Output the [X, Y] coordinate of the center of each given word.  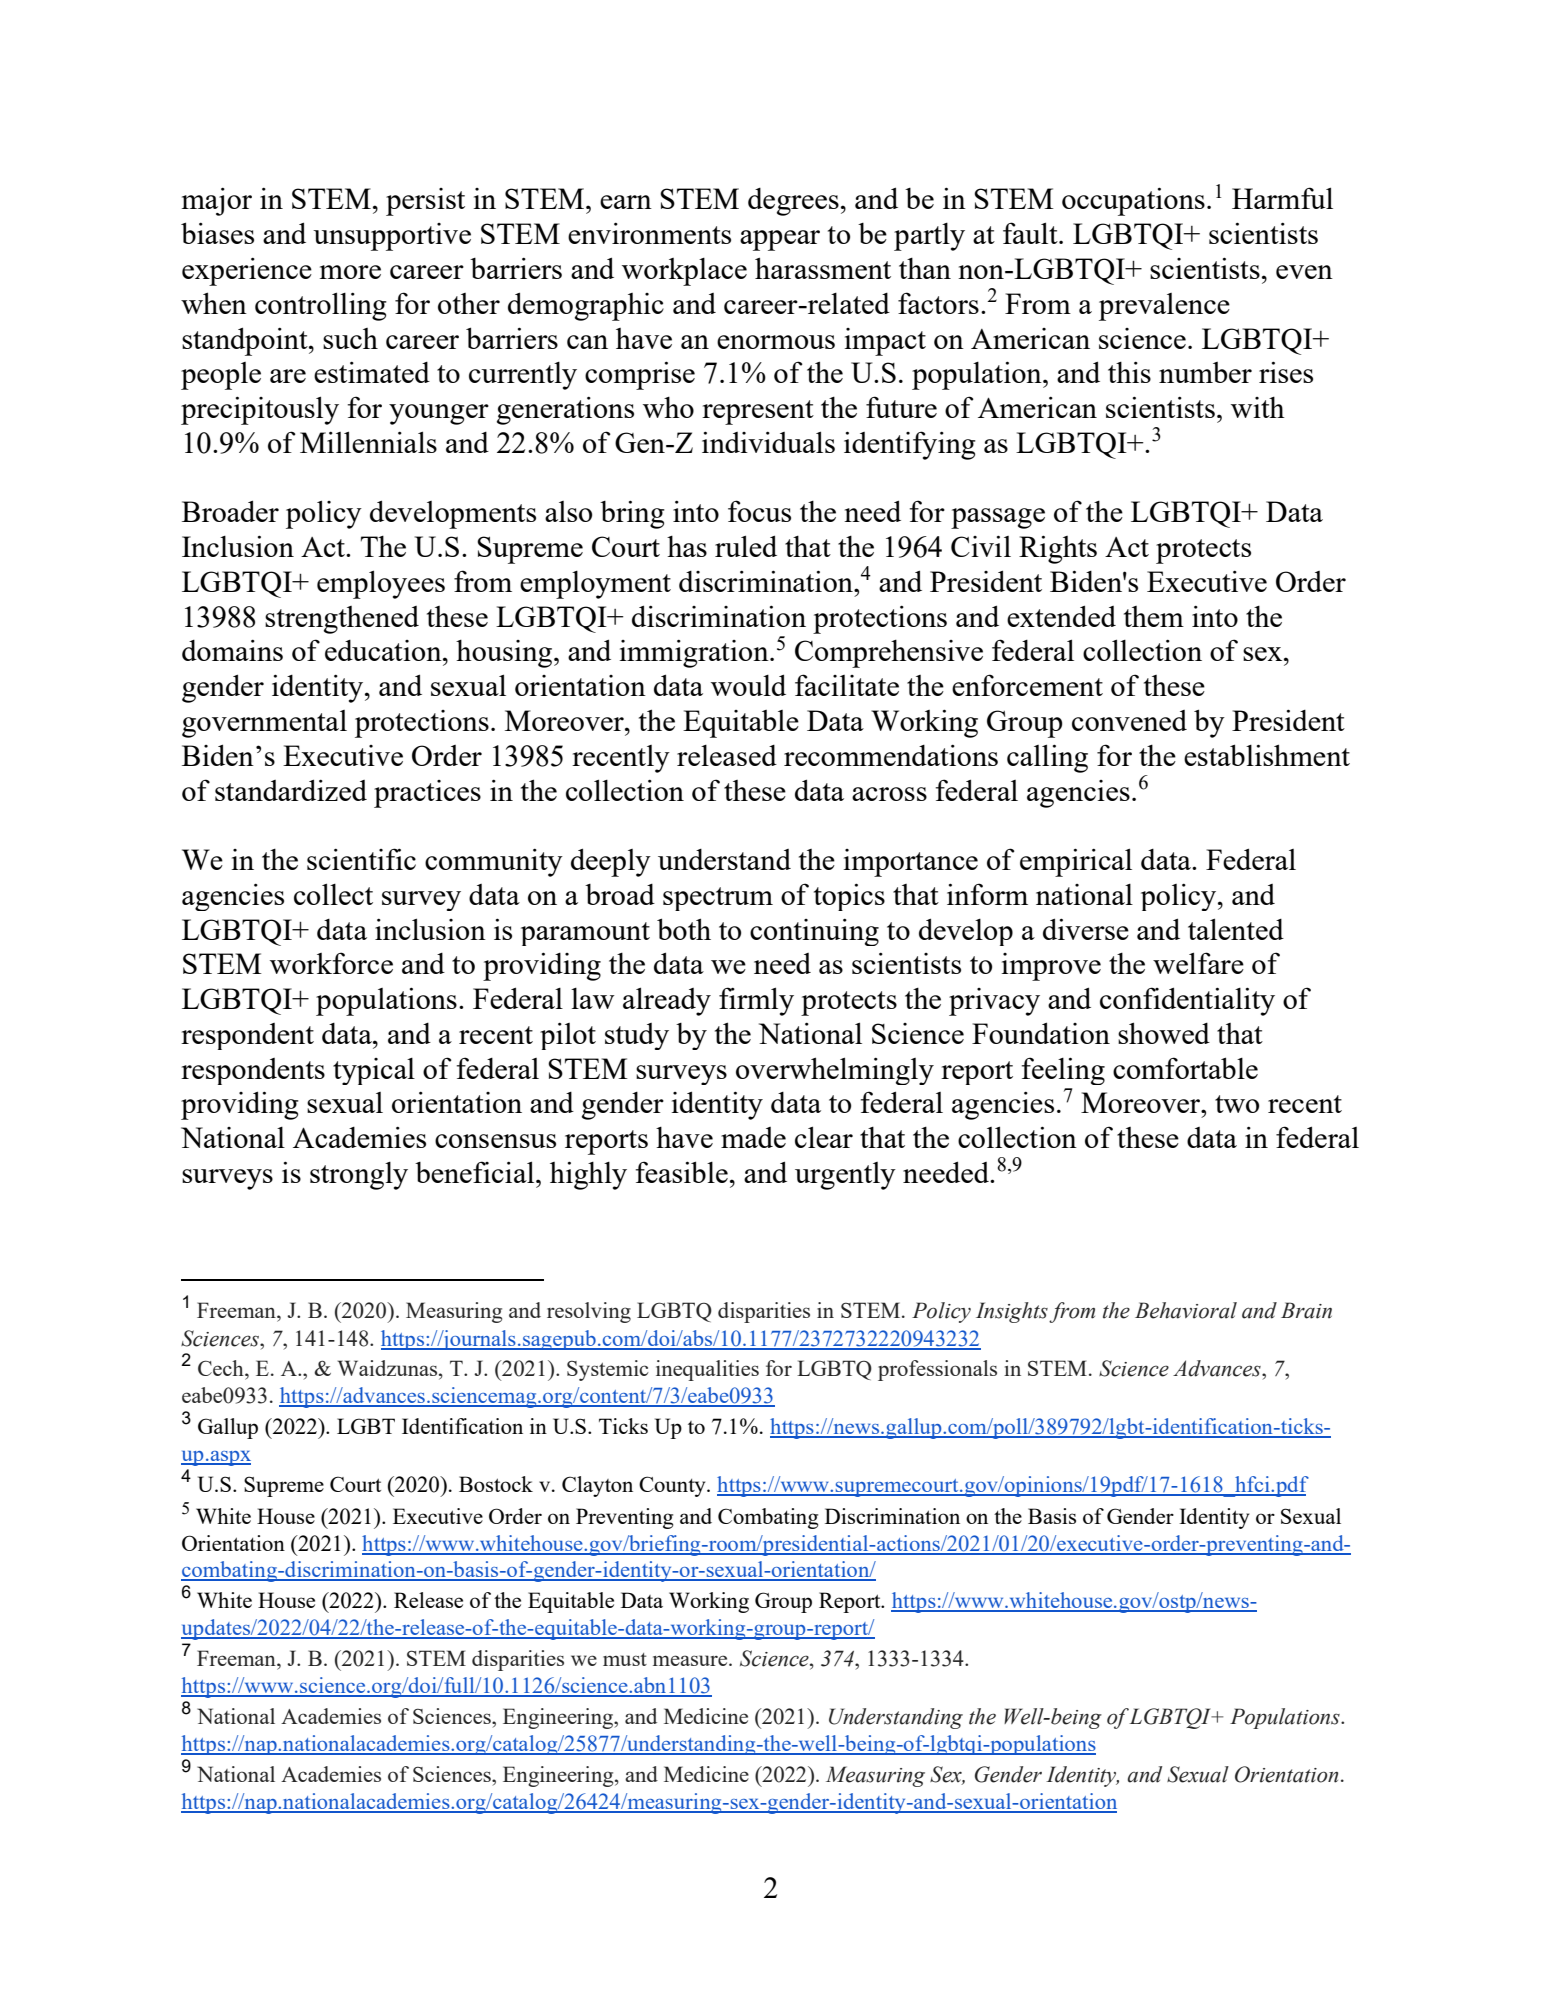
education [384, 650]
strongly [359, 1176]
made [753, 1137]
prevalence [1164, 307]
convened [1129, 720]
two [1237, 1104]
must [625, 1659]
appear [780, 240]
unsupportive [392, 237]
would [748, 685]
